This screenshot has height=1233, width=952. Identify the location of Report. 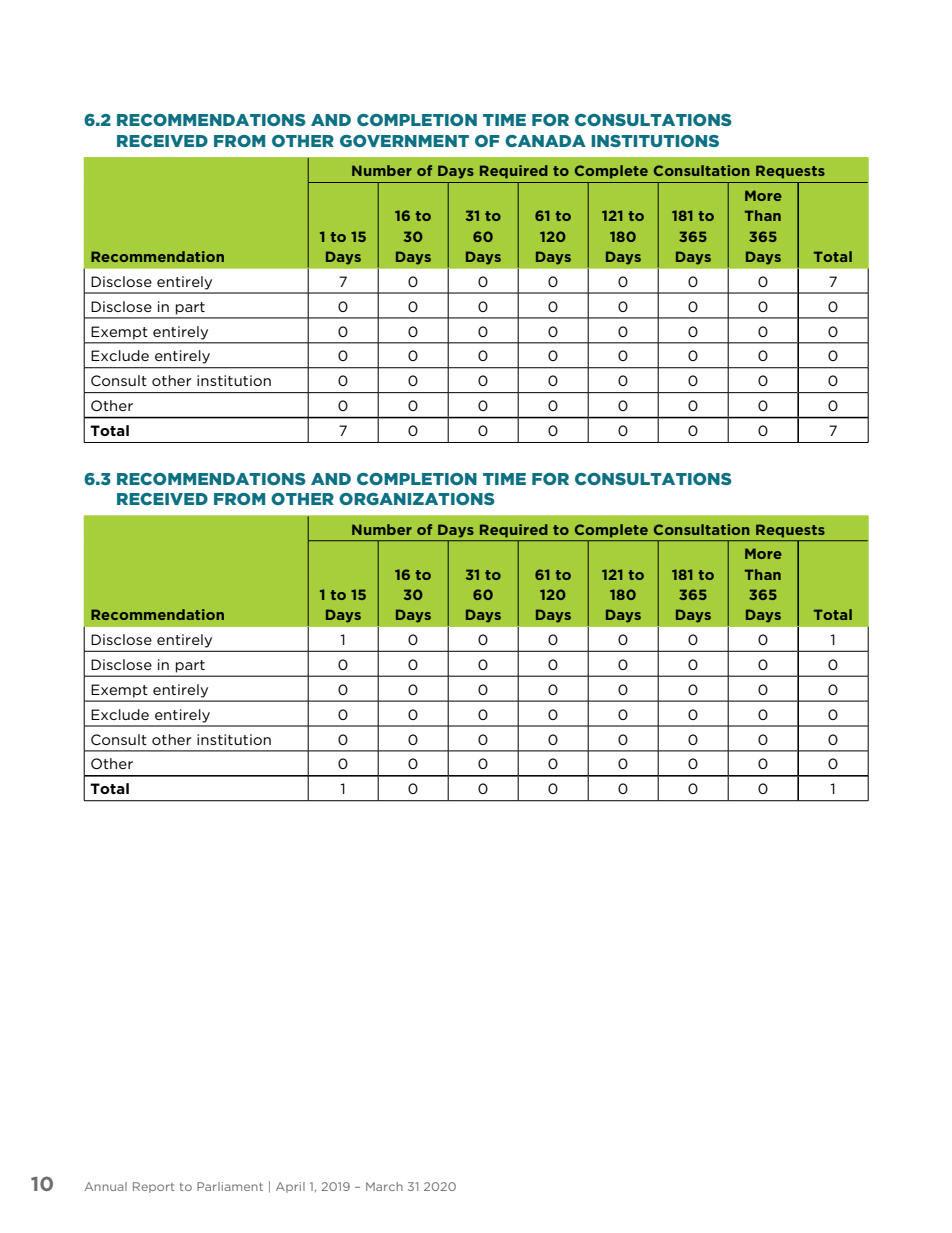
(154, 1187).
